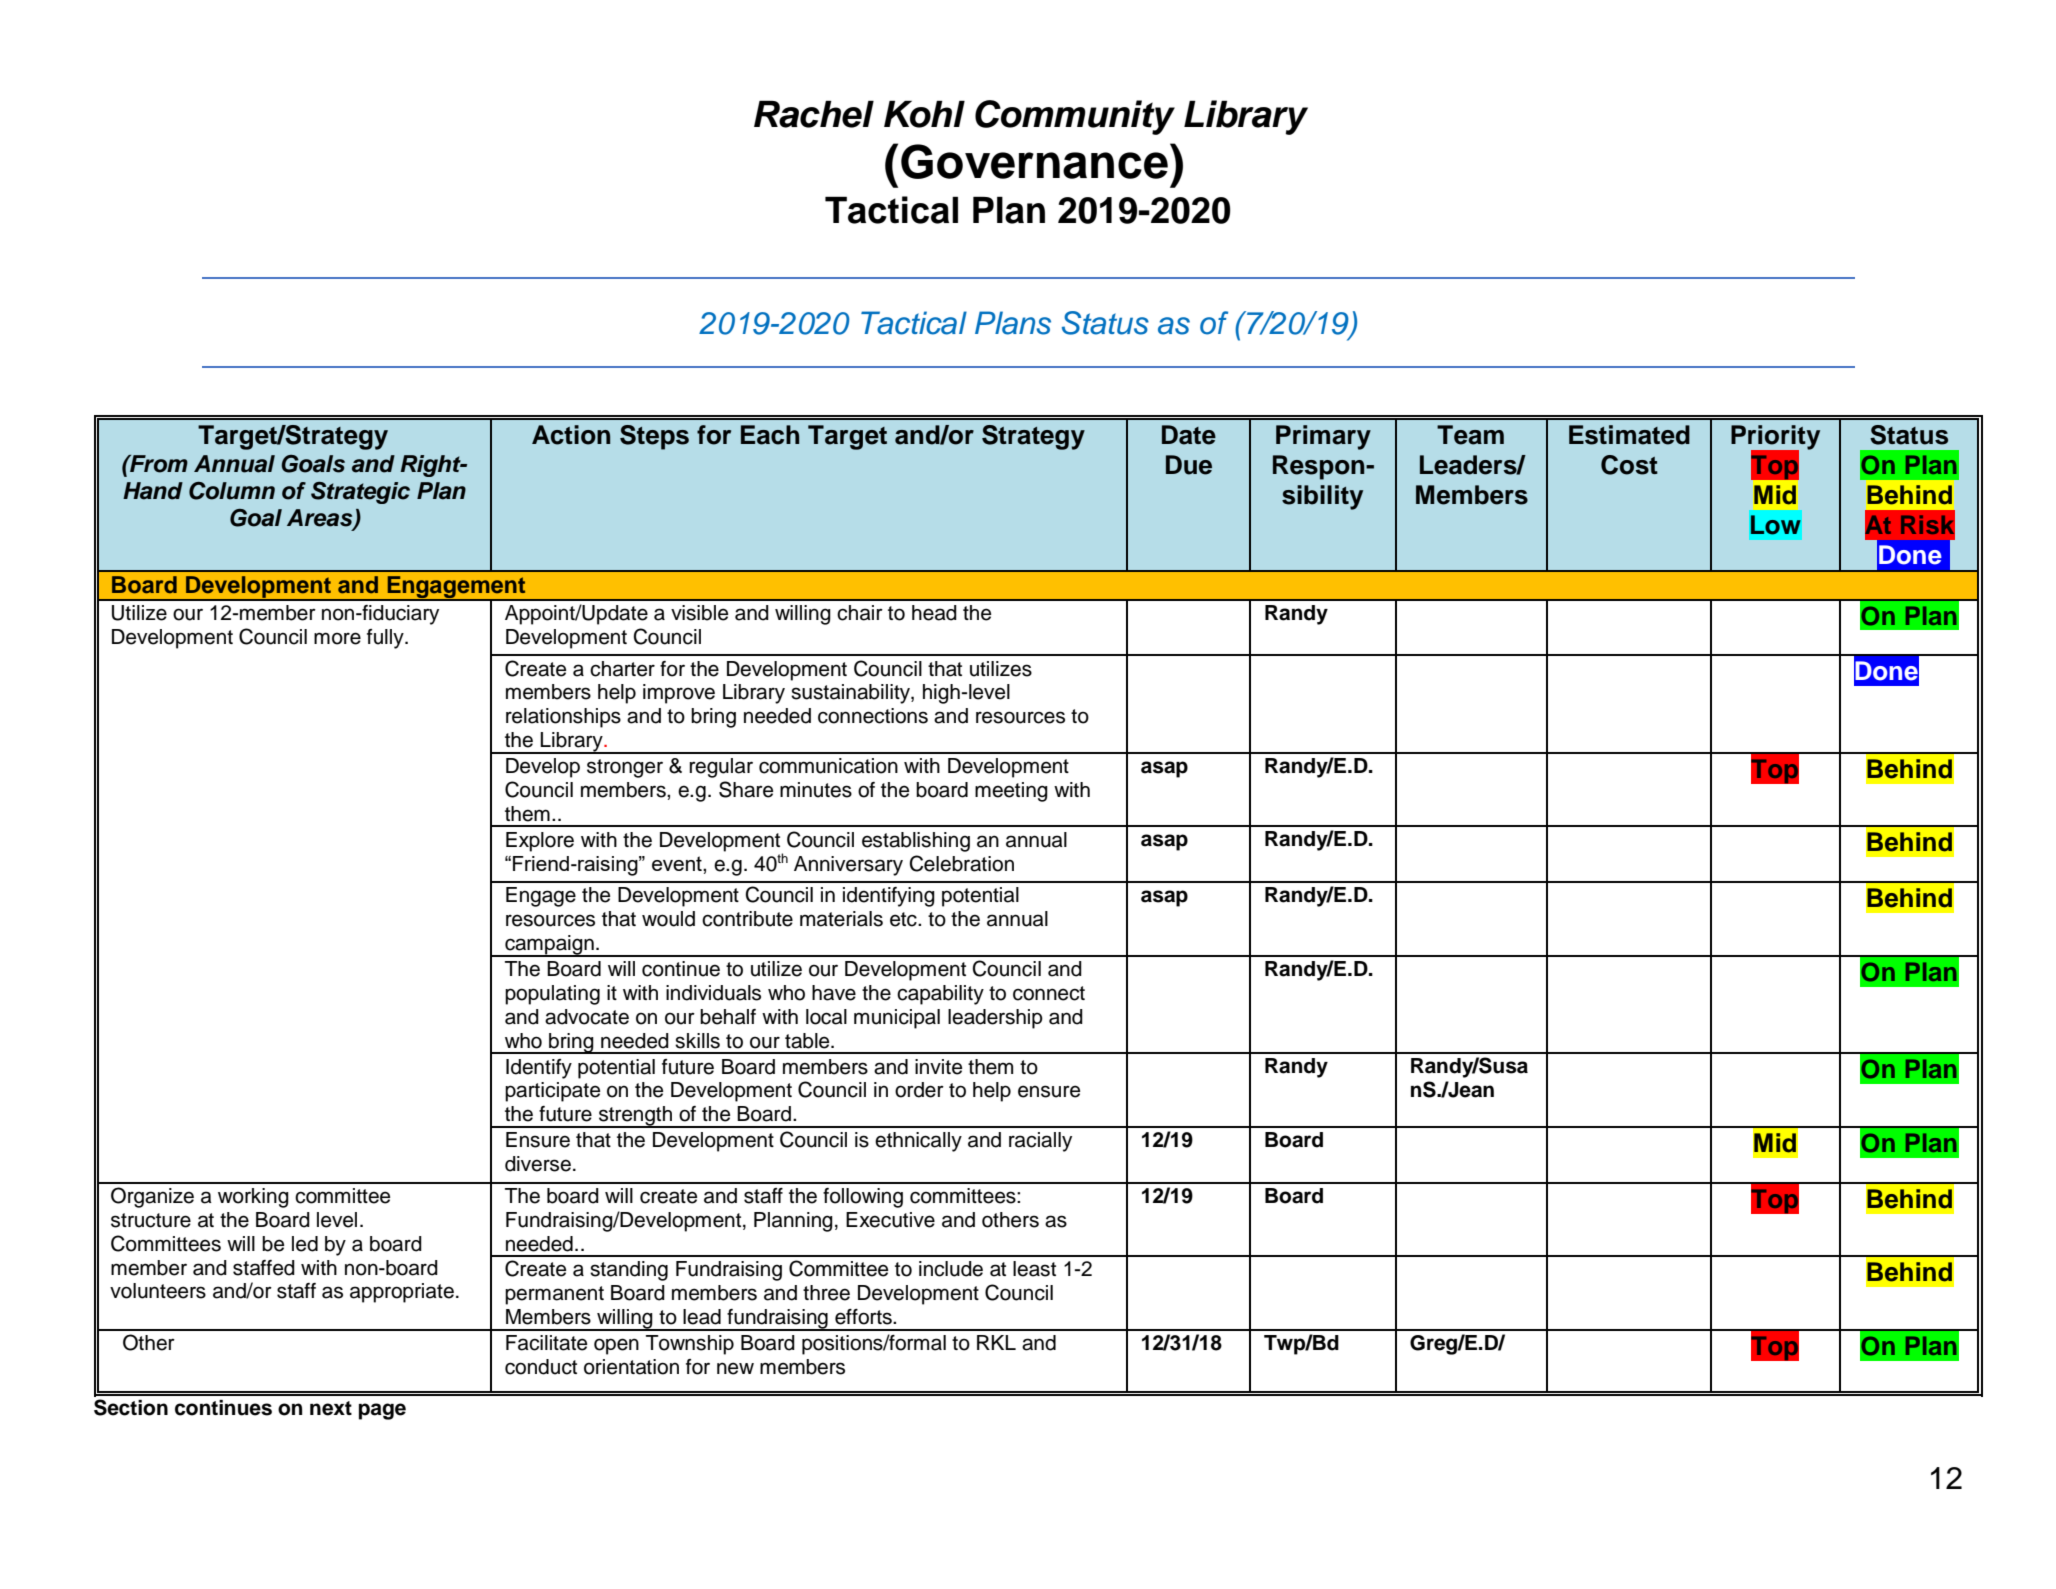 The image size is (2056, 1589). I want to click on Community, so click(1075, 117).
